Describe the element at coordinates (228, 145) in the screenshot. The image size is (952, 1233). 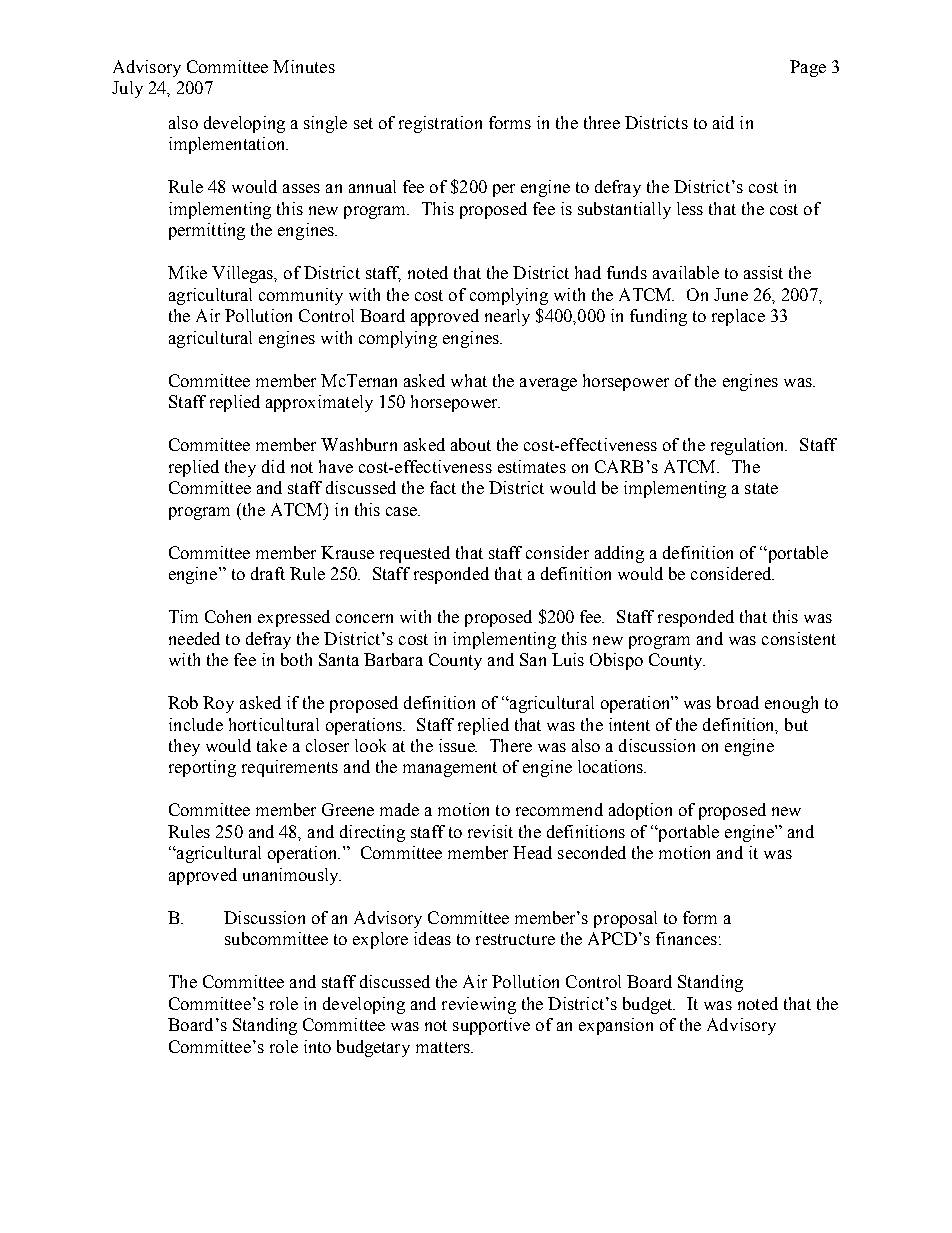
I see `implementation` at that location.
